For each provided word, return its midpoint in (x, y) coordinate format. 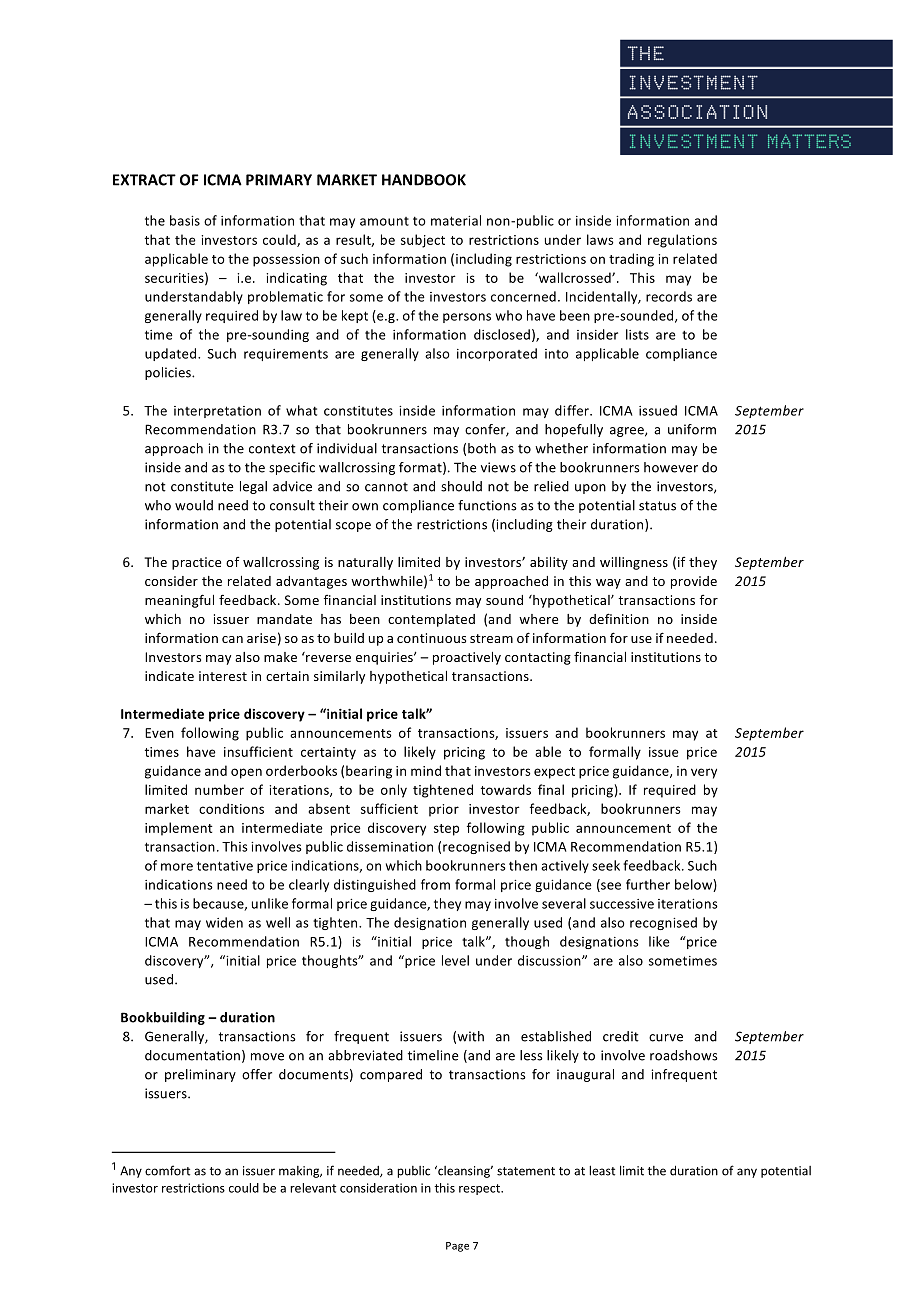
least (602, 1170)
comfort (167, 1170)
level (455, 960)
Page (457, 1247)
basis (185, 220)
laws (600, 239)
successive (622, 904)
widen (224, 922)
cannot (386, 487)
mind (426, 770)
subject (423, 241)
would (194, 505)
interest (223, 676)
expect (554, 773)
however (671, 467)
